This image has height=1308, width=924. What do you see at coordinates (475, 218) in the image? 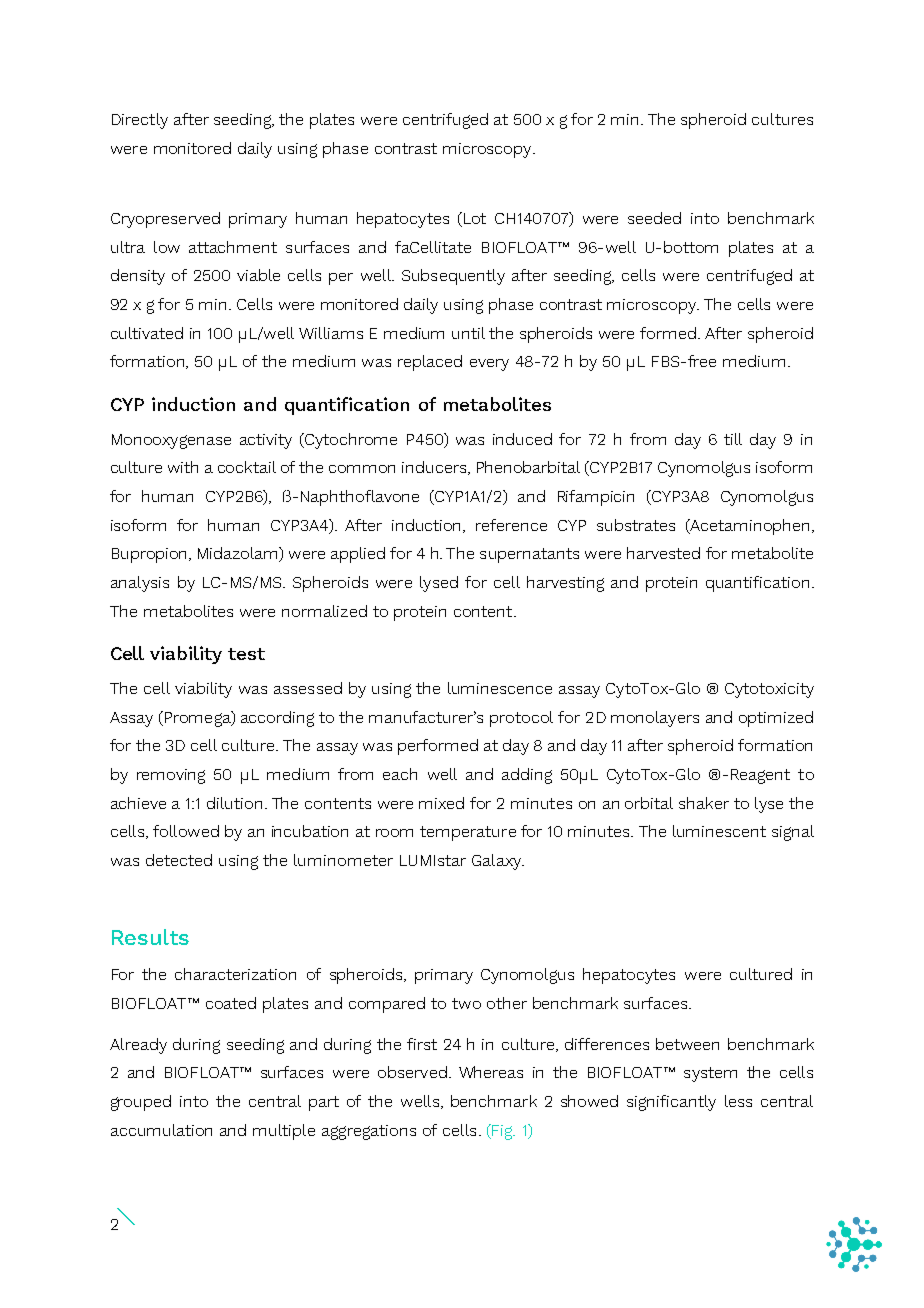
I see `Lot` at bounding box center [475, 218].
